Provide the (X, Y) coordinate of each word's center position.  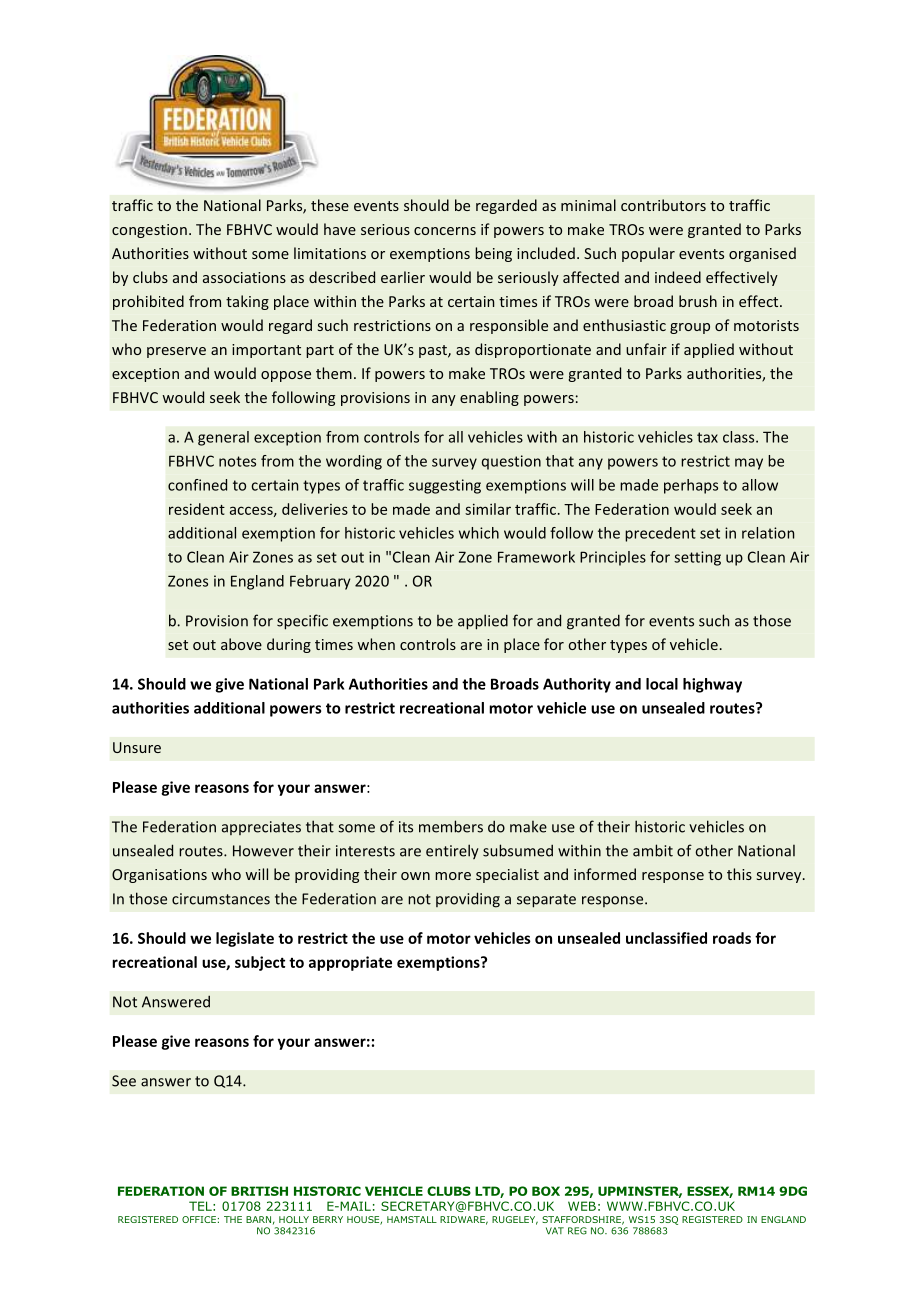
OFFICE (199, 1219)
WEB (582, 1206)
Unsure (137, 747)
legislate (245, 939)
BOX (546, 1191)
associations (244, 277)
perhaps (691, 486)
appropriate (350, 963)
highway (712, 685)
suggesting (445, 486)
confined (197, 485)
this (739, 874)
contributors (663, 205)
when (376, 644)
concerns (445, 231)
